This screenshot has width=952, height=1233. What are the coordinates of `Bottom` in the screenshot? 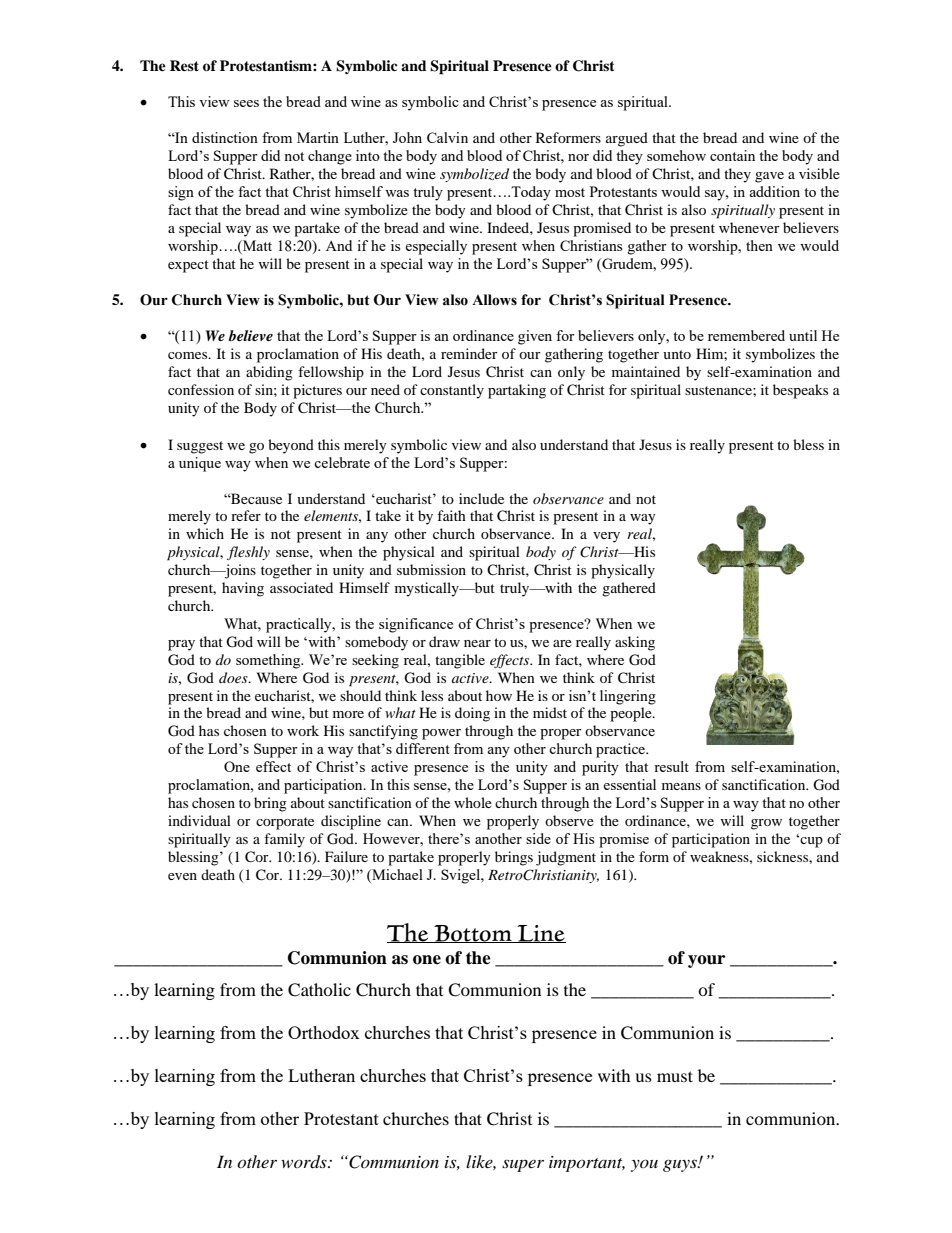 It's located at (473, 934).
